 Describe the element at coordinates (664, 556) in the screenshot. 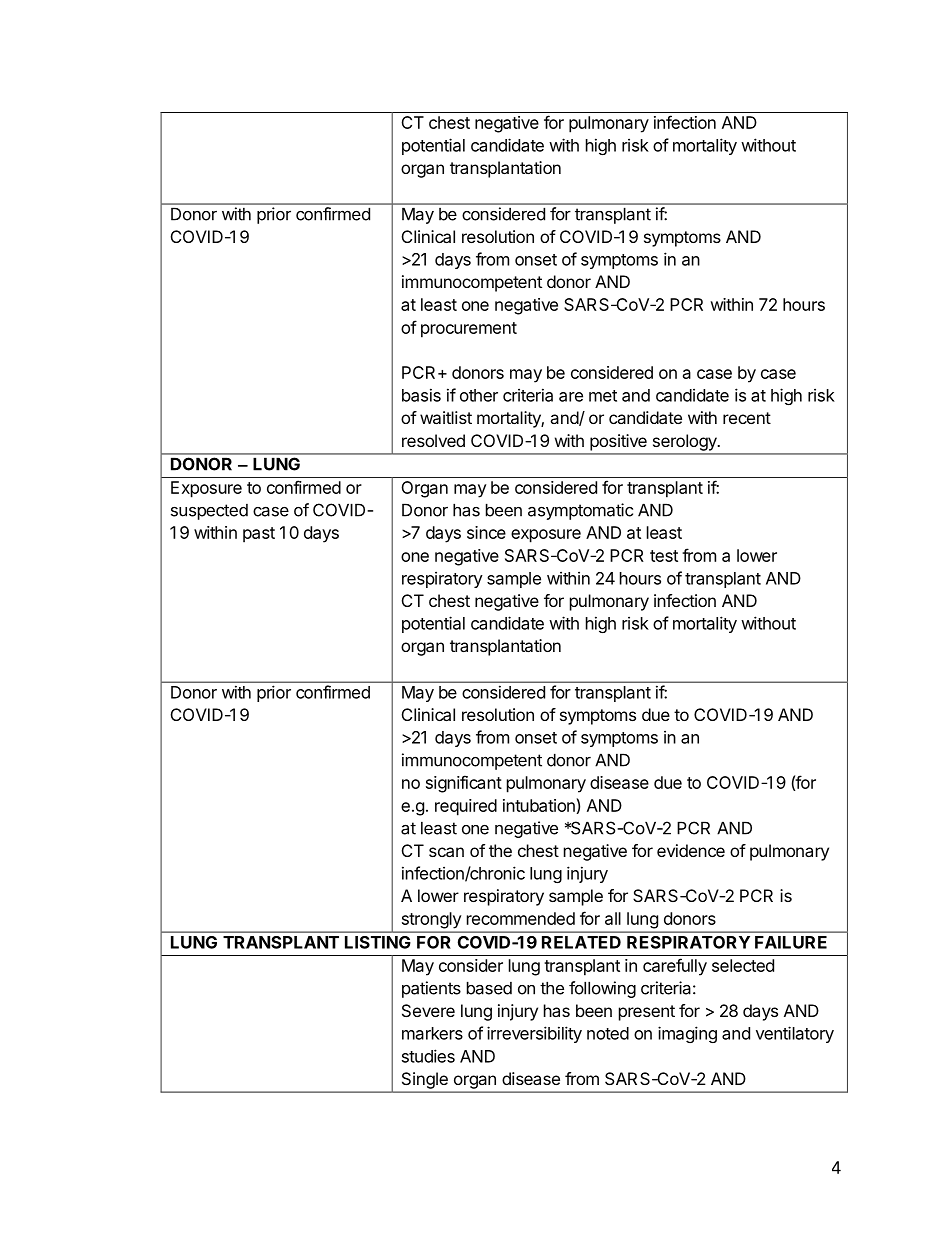

I see `test` at that location.
